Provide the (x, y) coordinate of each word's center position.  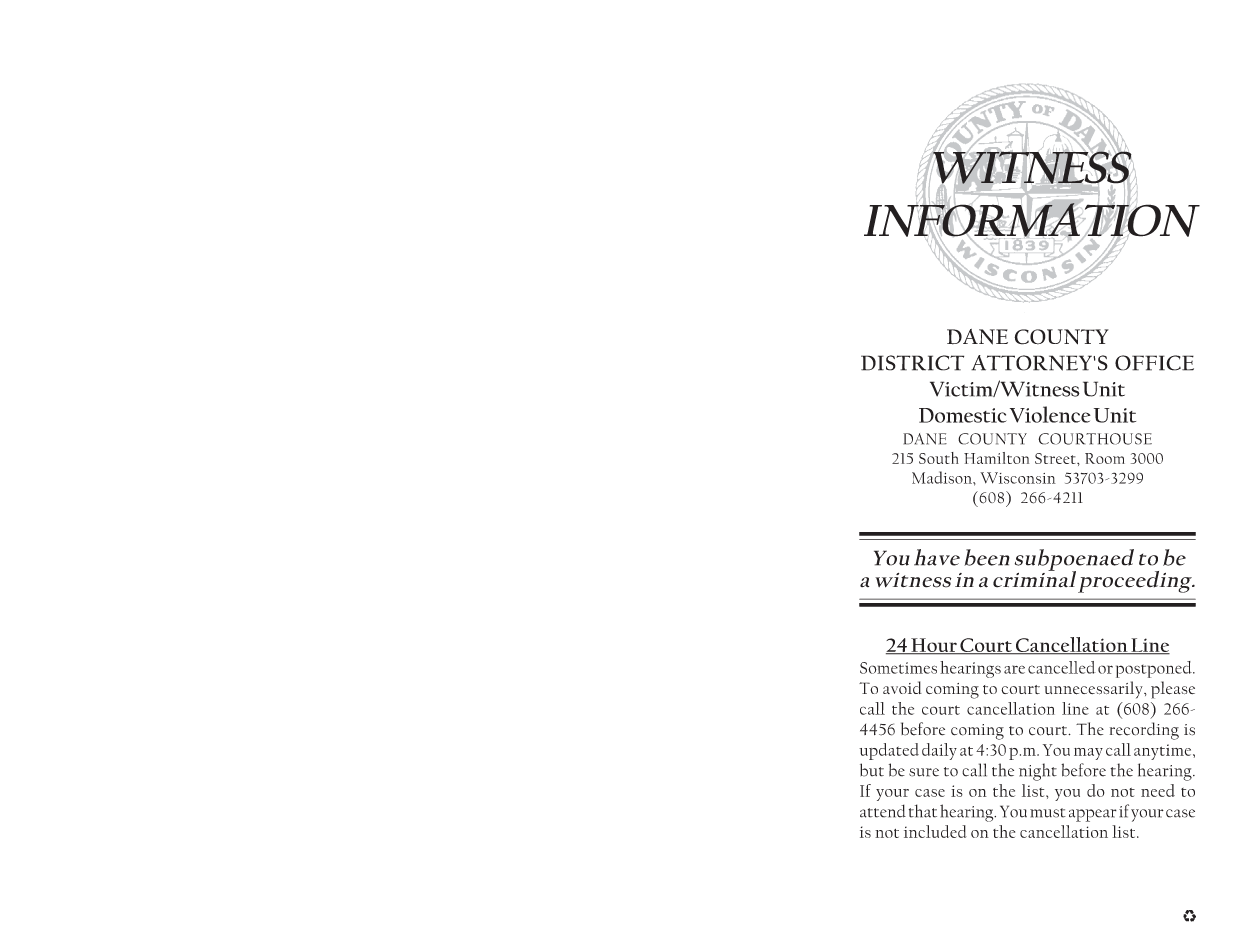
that (923, 811)
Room (1105, 458)
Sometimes (898, 668)
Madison (943, 477)
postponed (1155, 669)
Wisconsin (1018, 478)
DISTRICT (912, 363)
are (1014, 669)
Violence (1050, 414)
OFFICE (1154, 363)
